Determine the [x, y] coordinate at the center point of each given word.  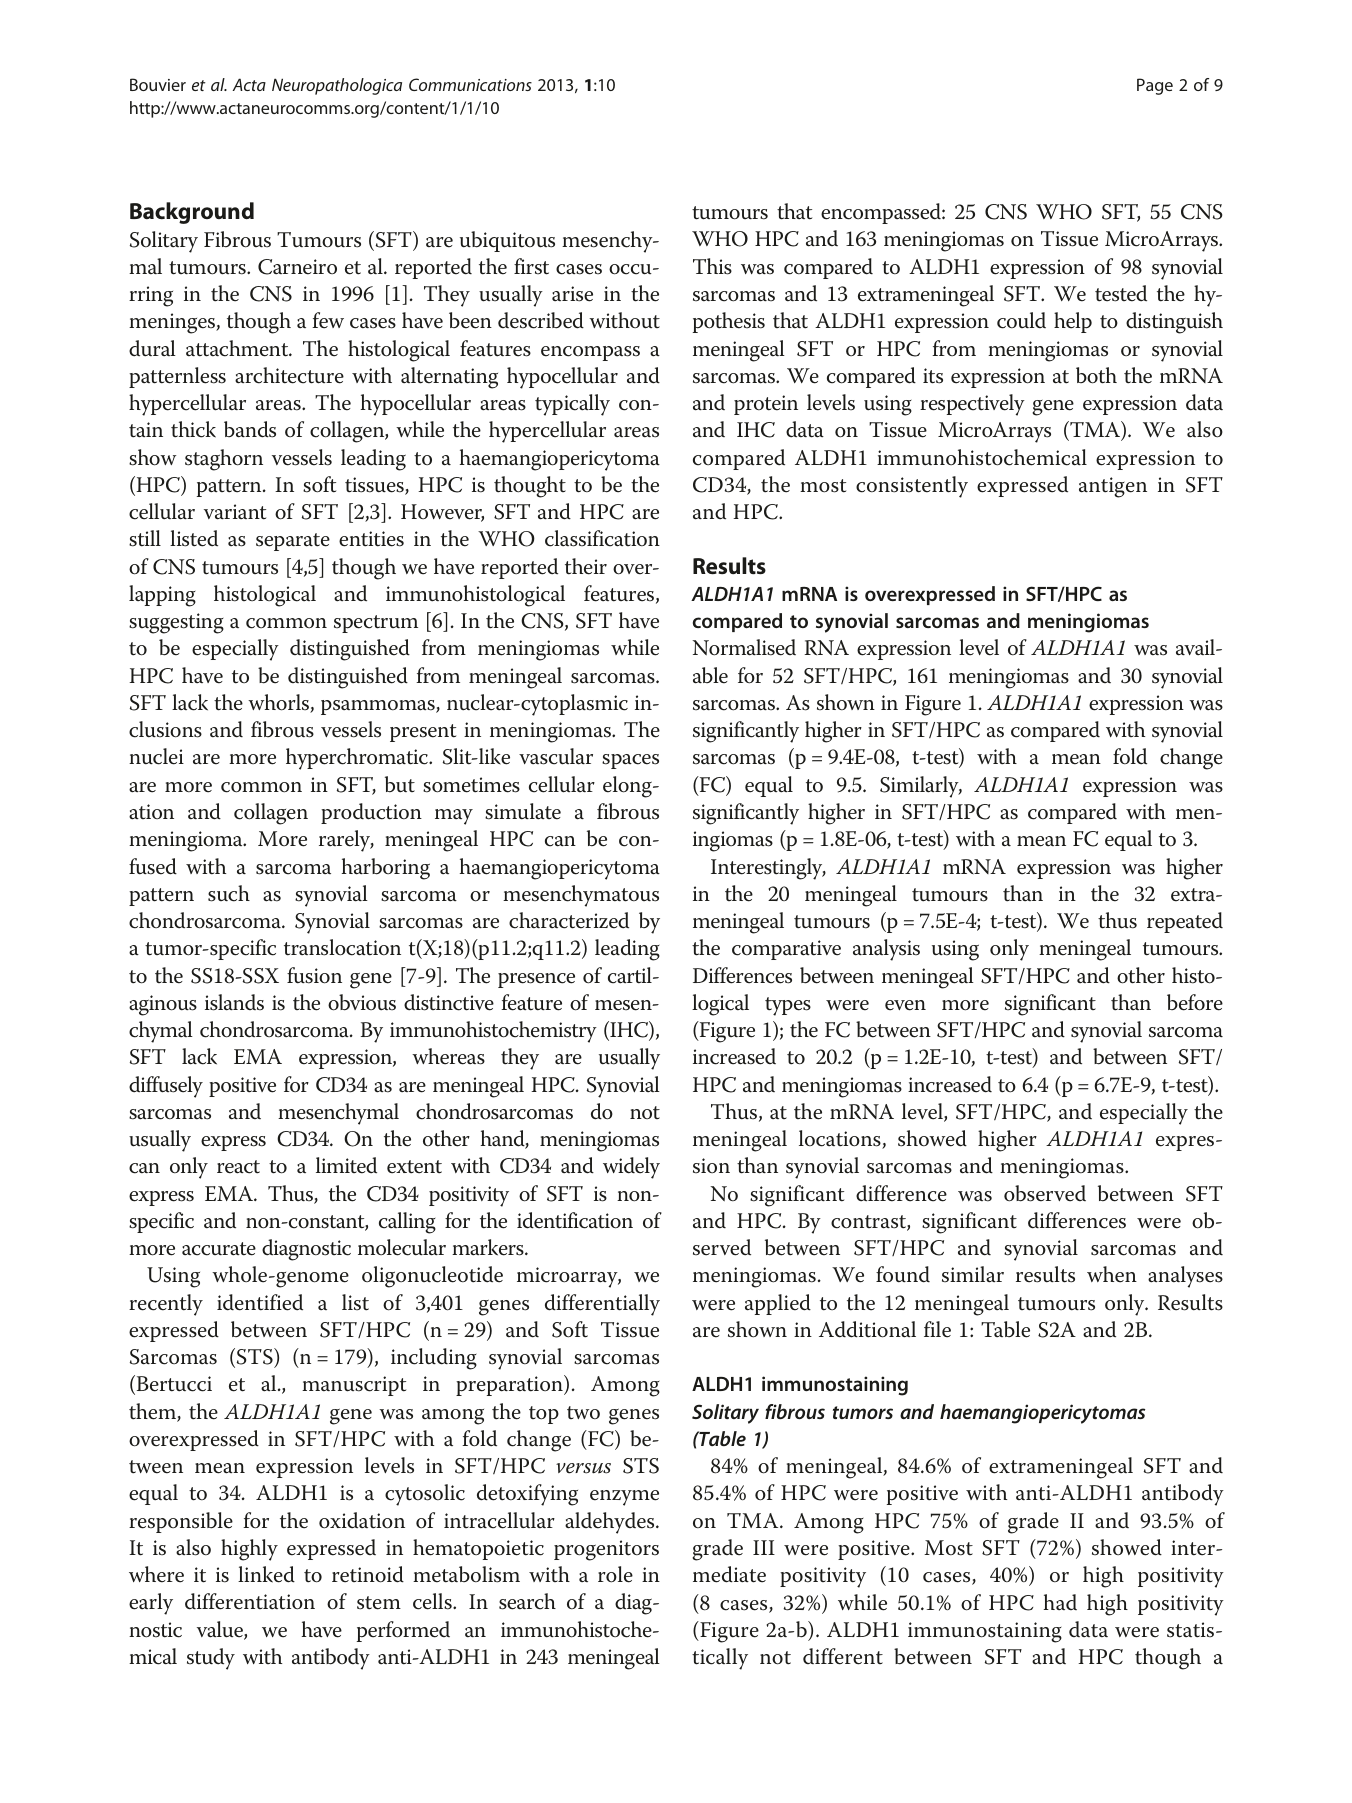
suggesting [176, 623]
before [1195, 1002]
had [1060, 1602]
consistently [912, 487]
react [238, 1167]
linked [266, 1574]
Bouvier [158, 84]
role [615, 1574]
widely [631, 1168]
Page [1155, 86]
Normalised [744, 647]
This [712, 266]
